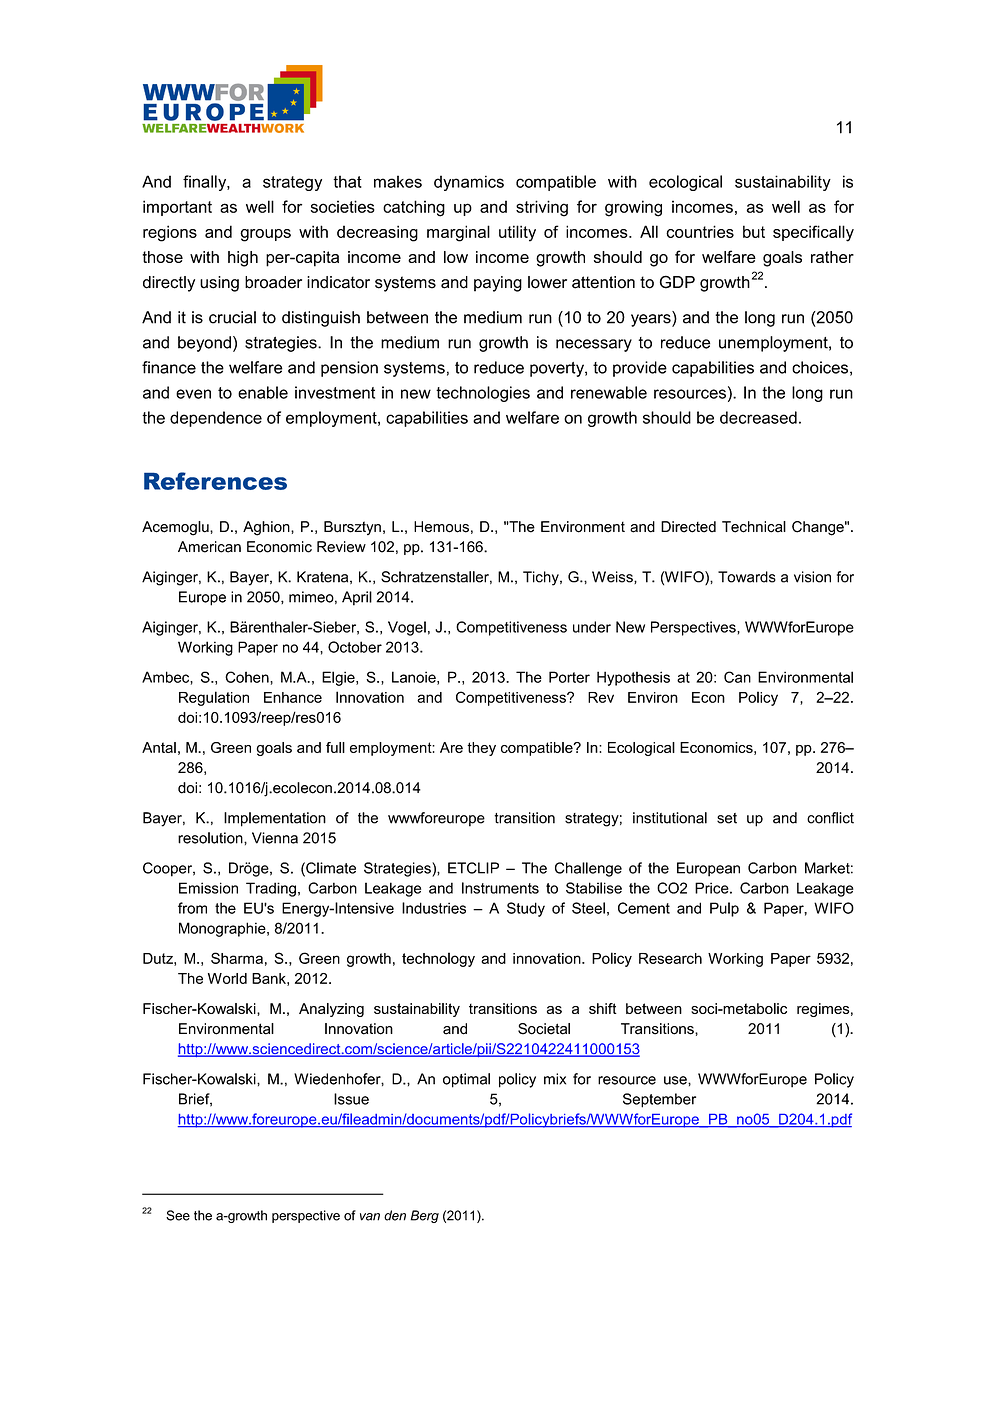 The image size is (996, 1409). What do you see at coordinates (265, 235) in the page?
I see `groups` at bounding box center [265, 235].
